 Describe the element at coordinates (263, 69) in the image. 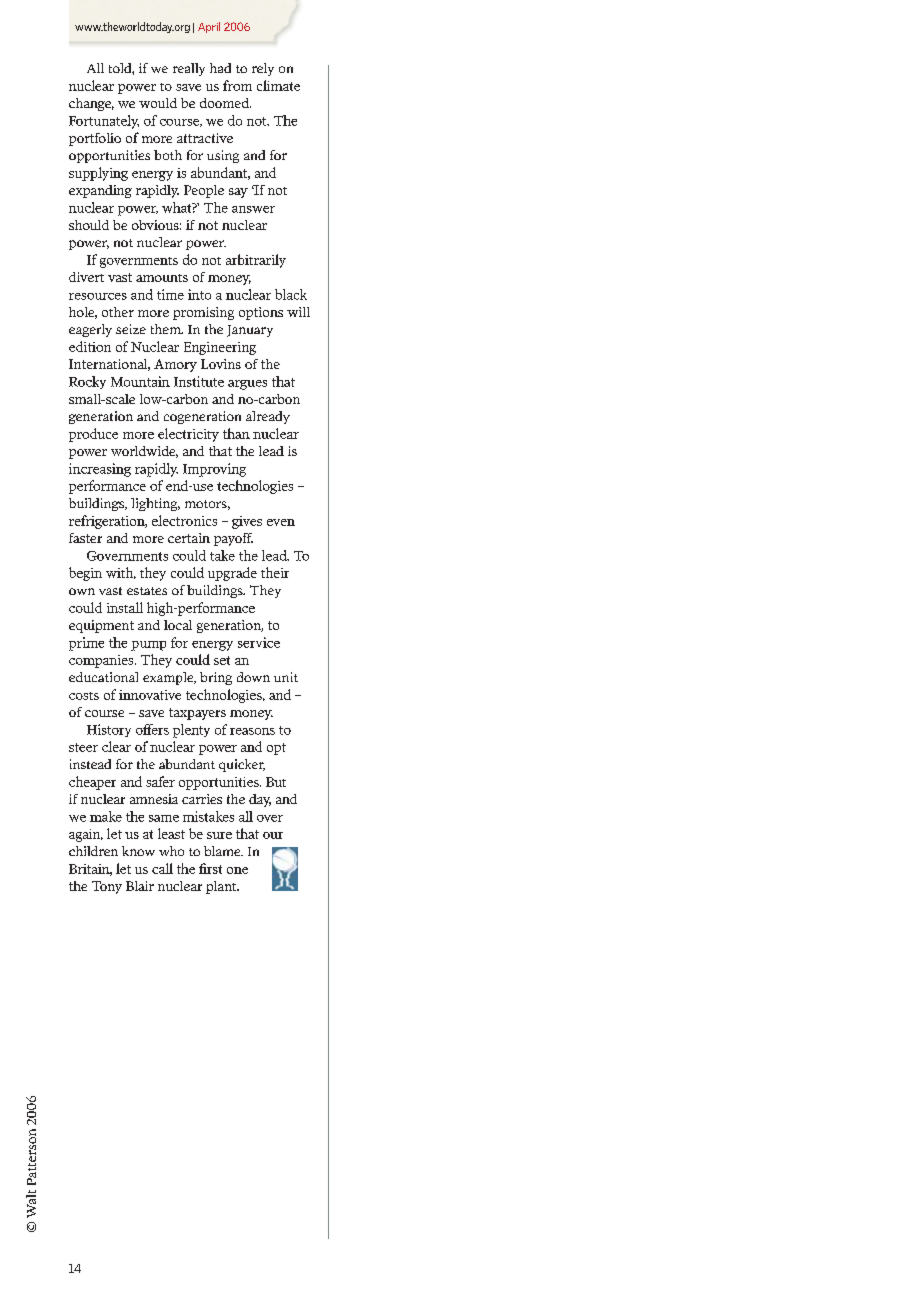

I see `rely` at that location.
